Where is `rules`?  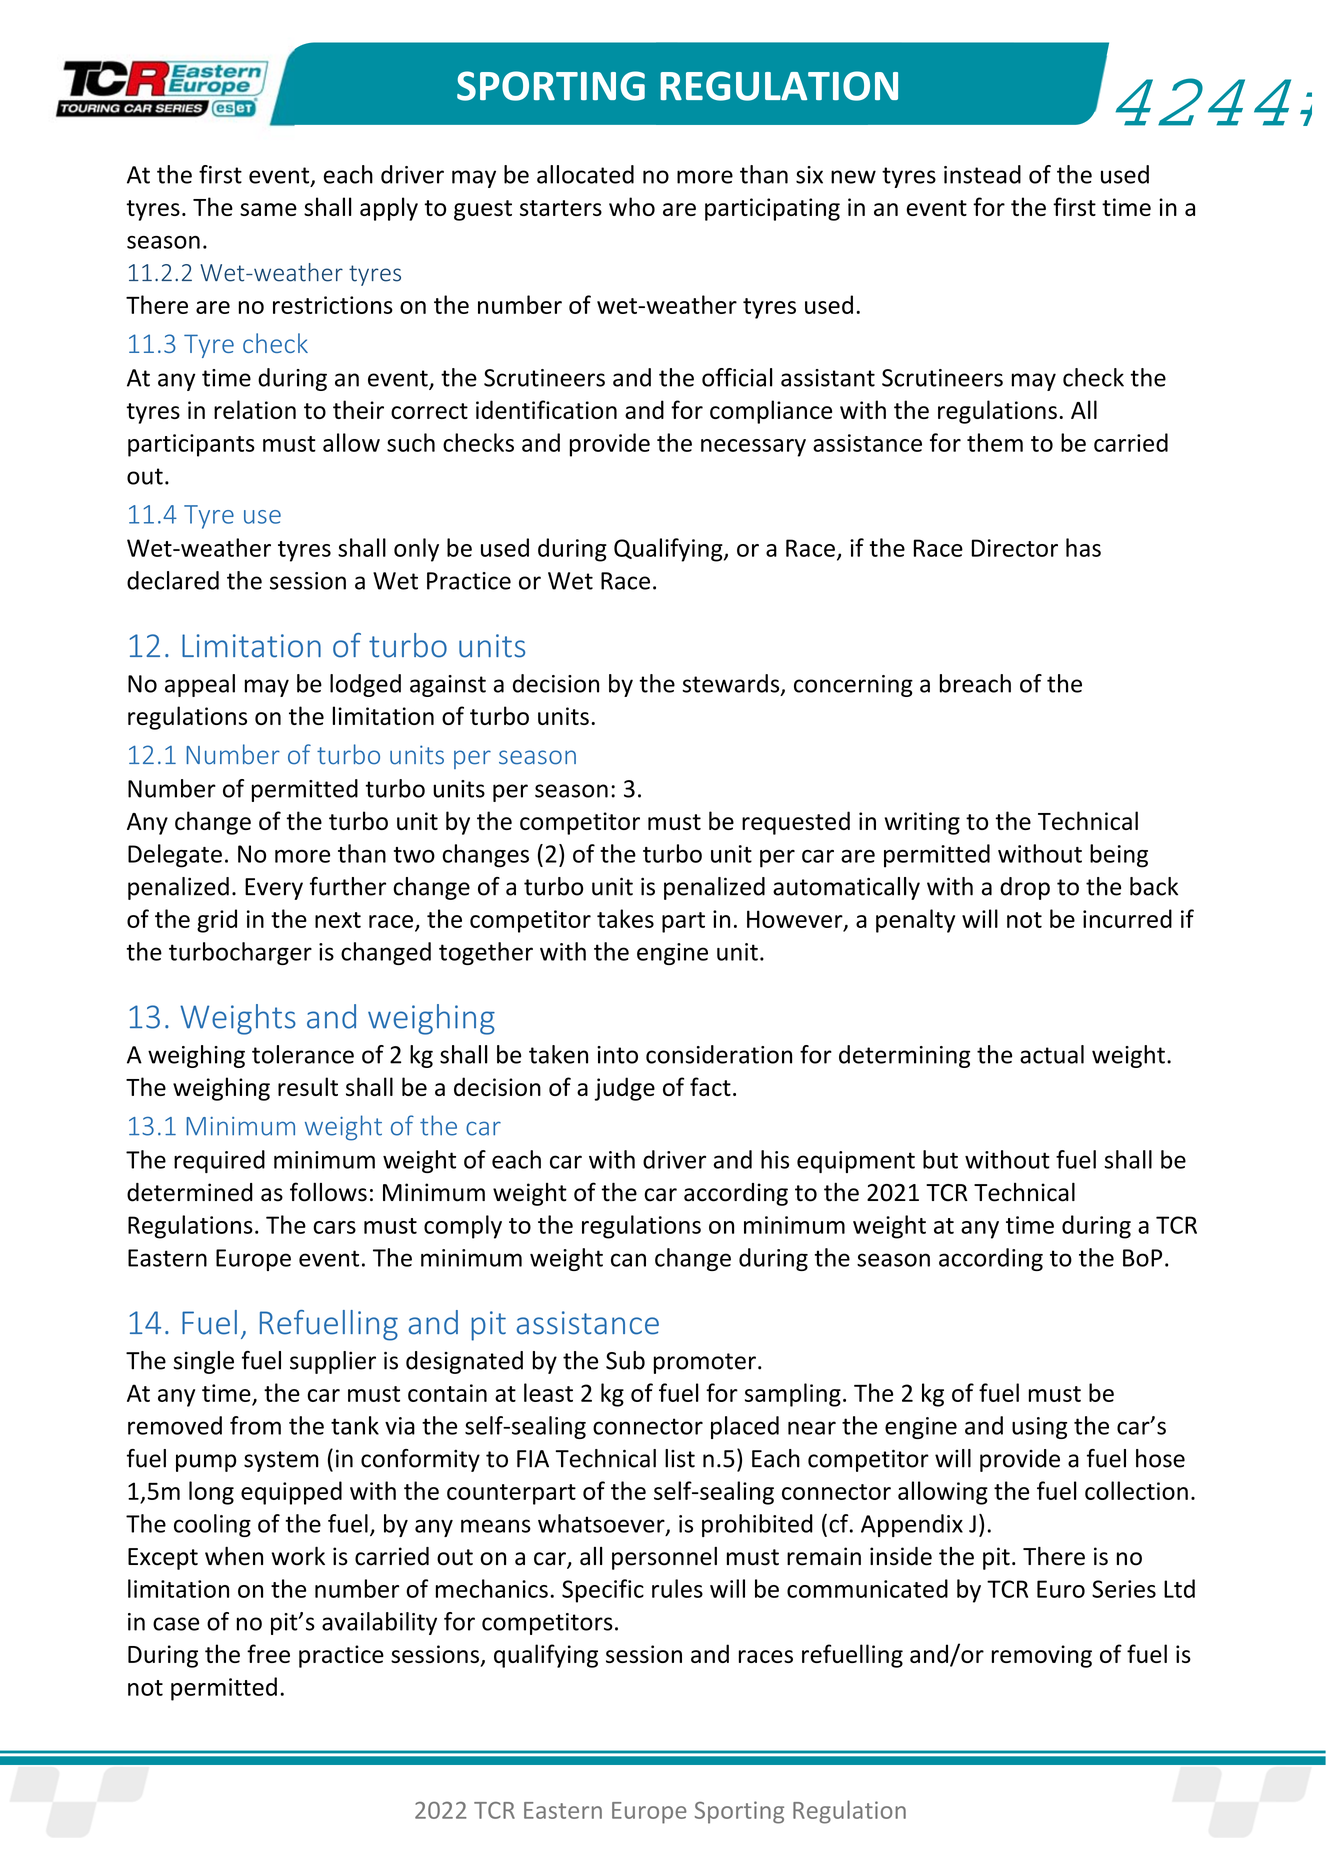 rules is located at coordinates (677, 1588).
